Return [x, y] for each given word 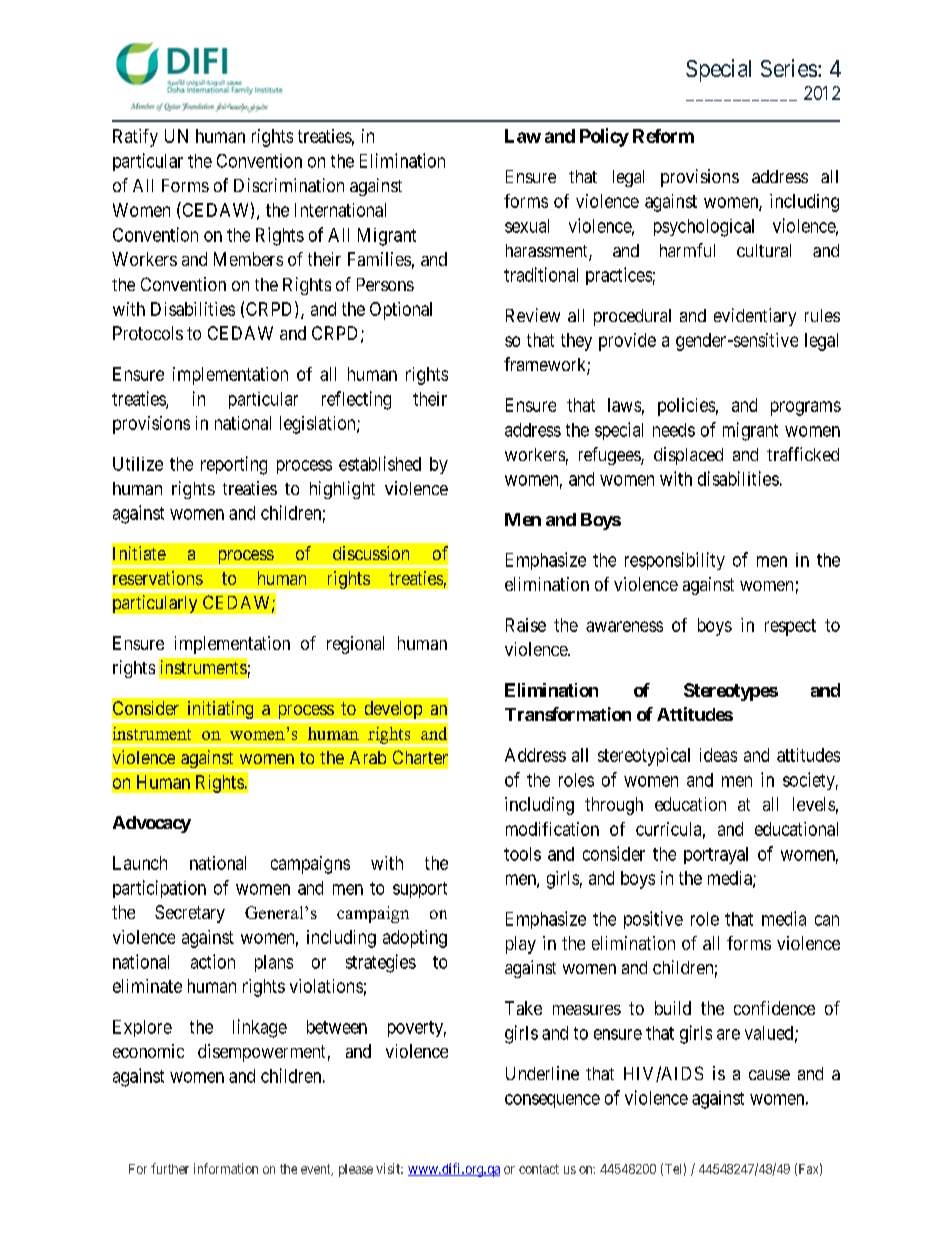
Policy [604, 137]
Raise [526, 625]
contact [539, 1169]
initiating [220, 711]
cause [769, 1075]
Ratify [135, 138]
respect [790, 627]
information [226, 1168]
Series [789, 68]
